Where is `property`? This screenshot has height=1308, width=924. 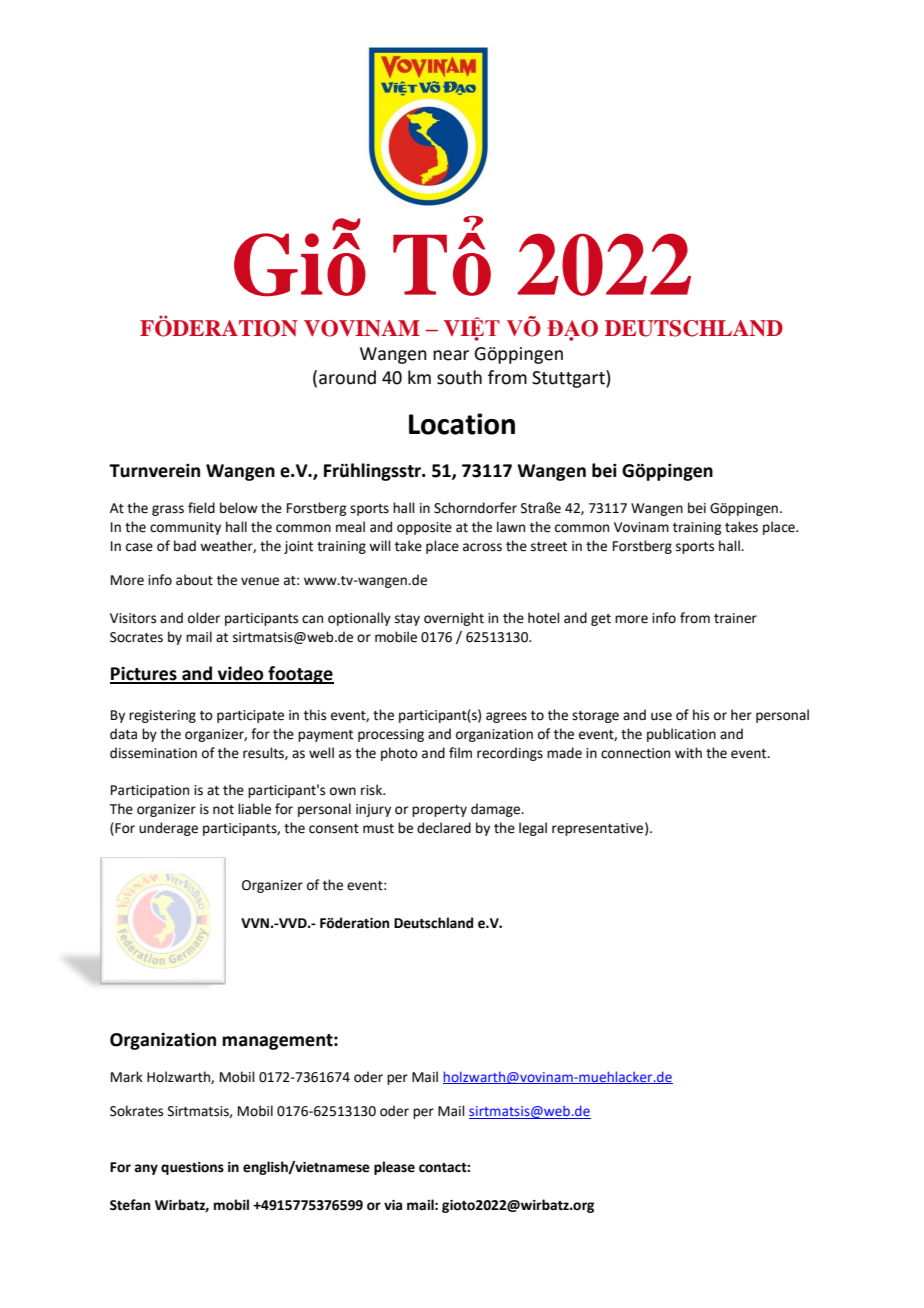
property is located at coordinates (439, 811).
